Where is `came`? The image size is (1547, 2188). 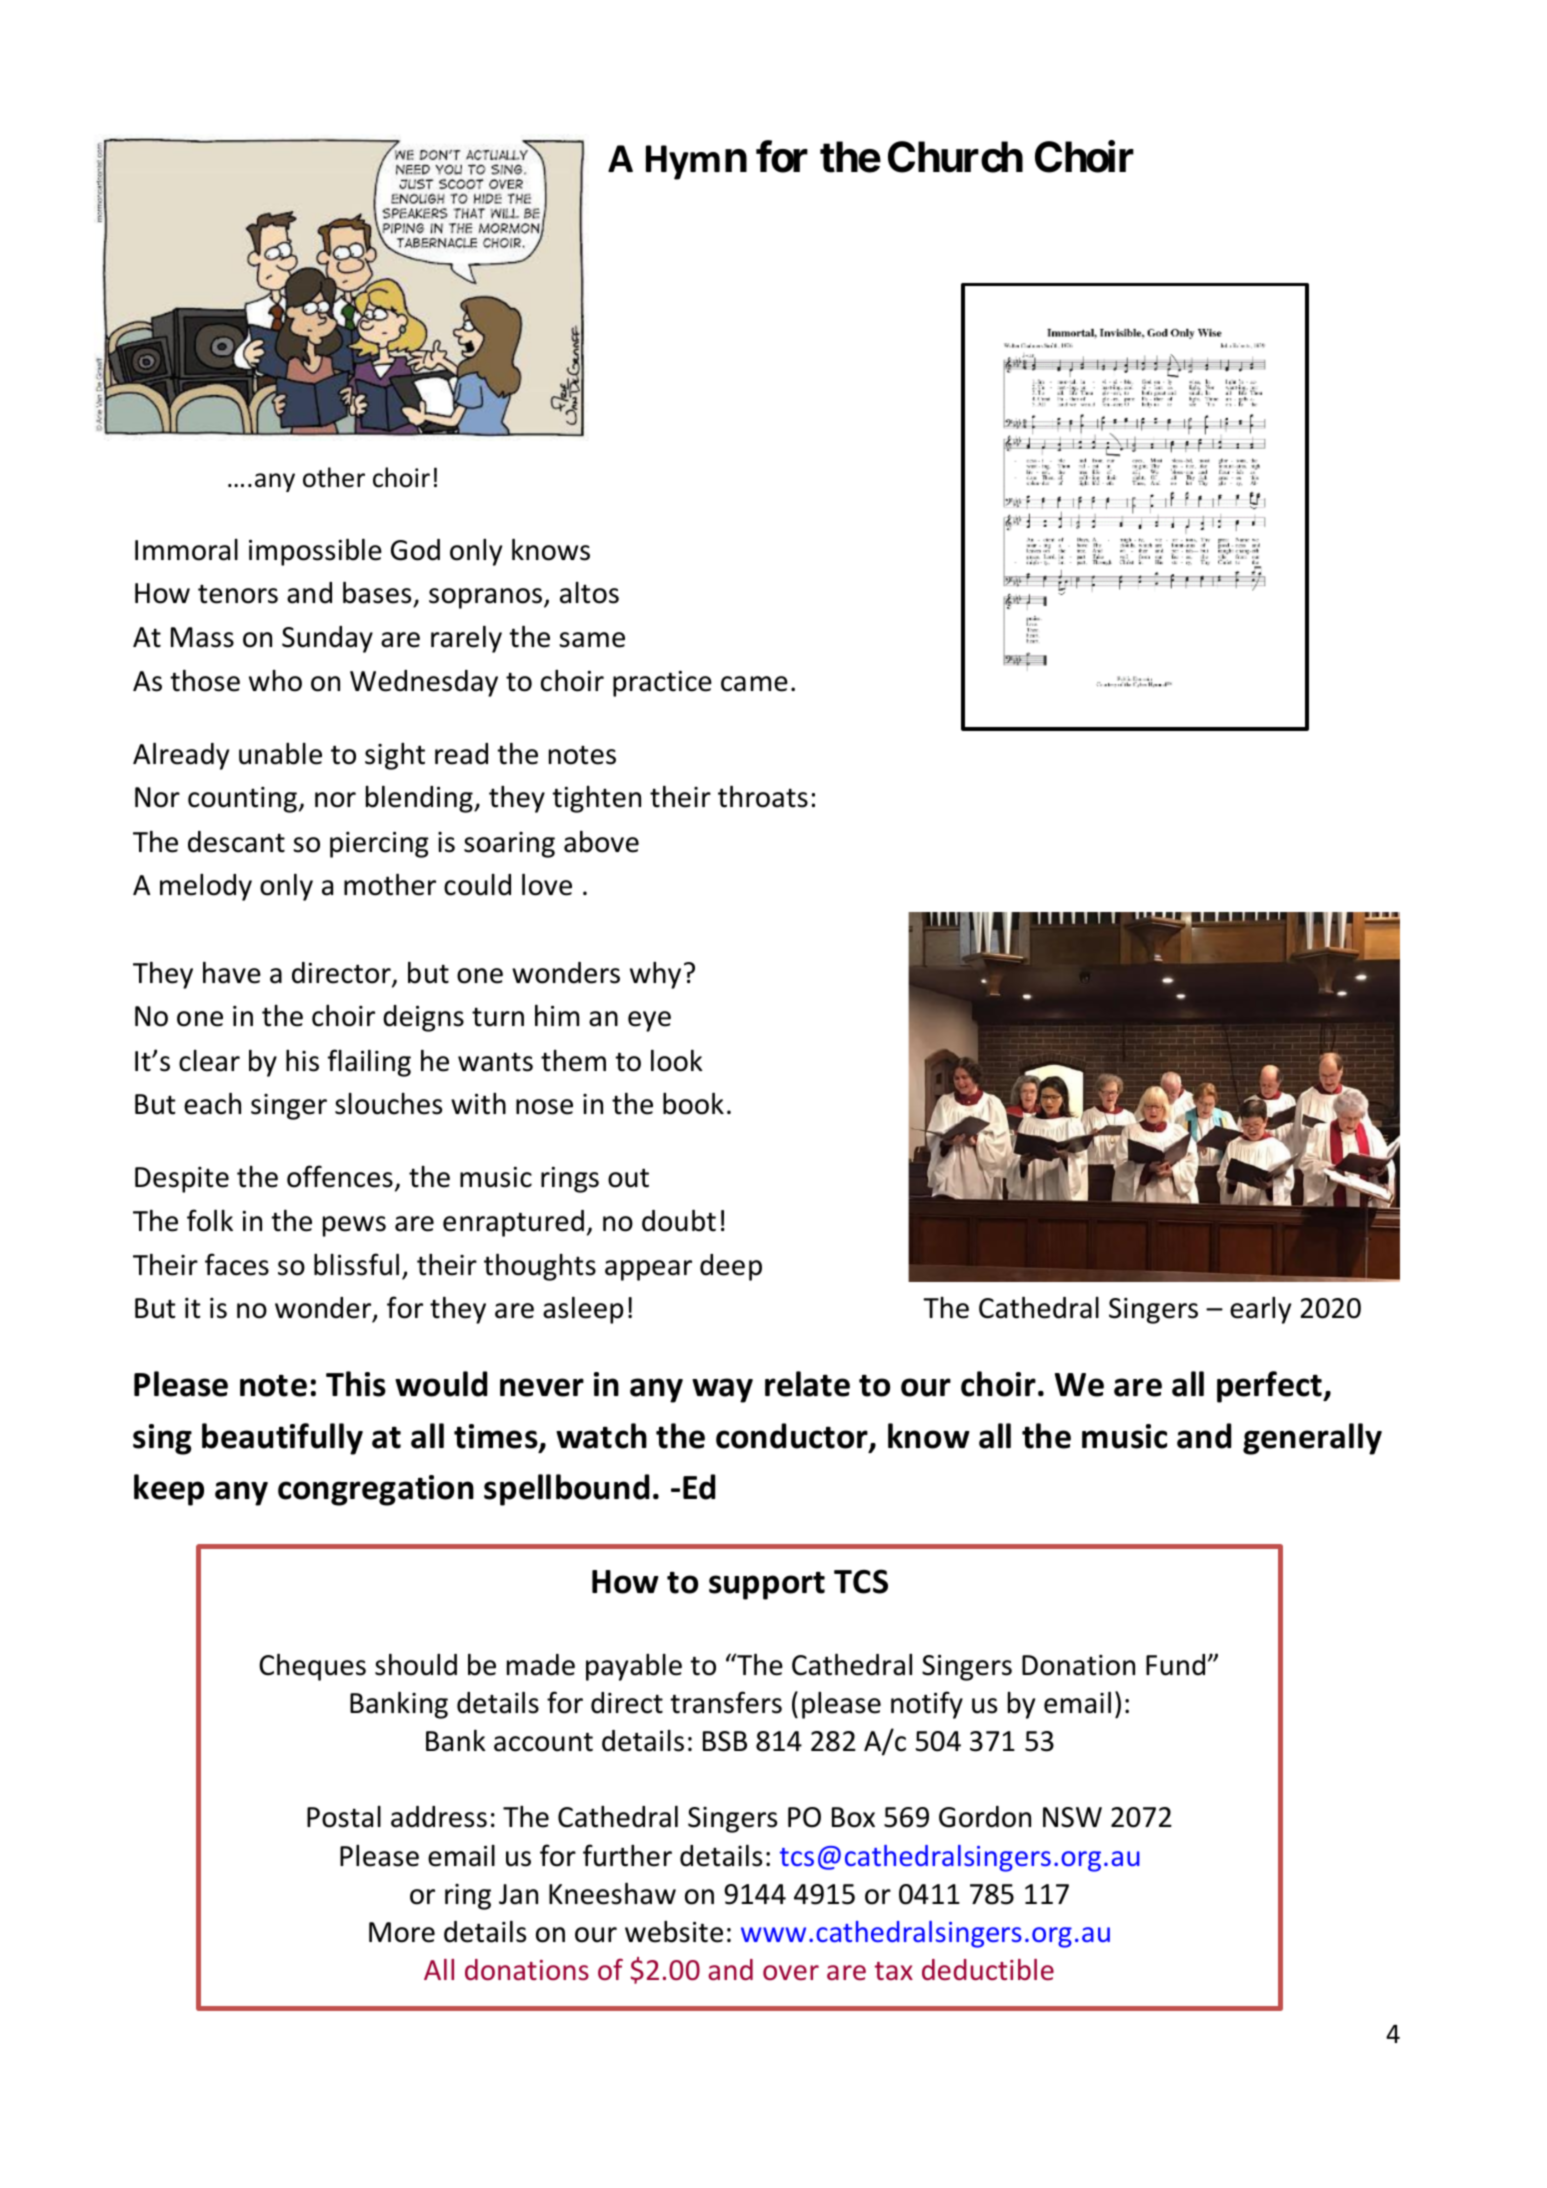 came is located at coordinates (754, 684).
